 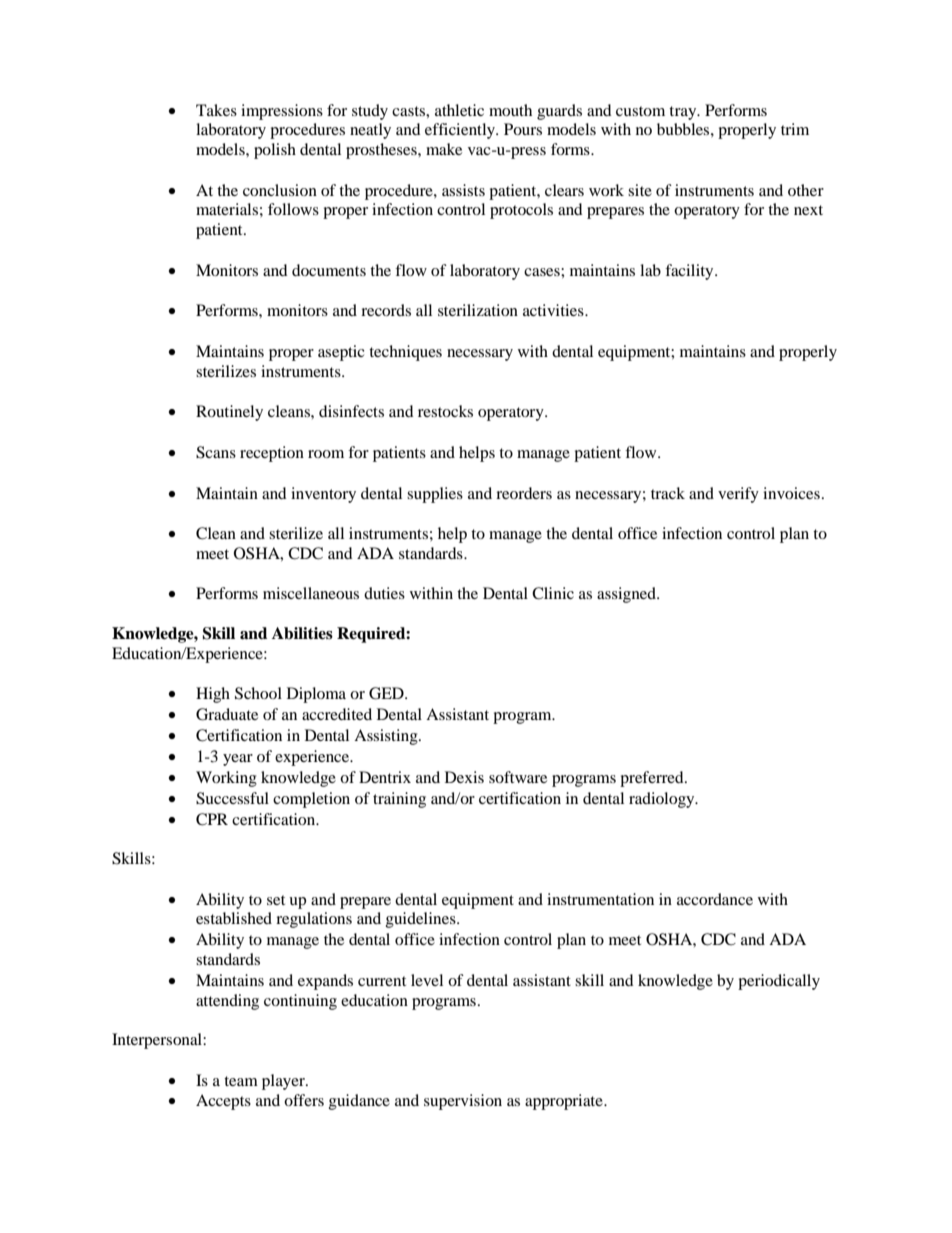 I want to click on polish, so click(x=275, y=151).
